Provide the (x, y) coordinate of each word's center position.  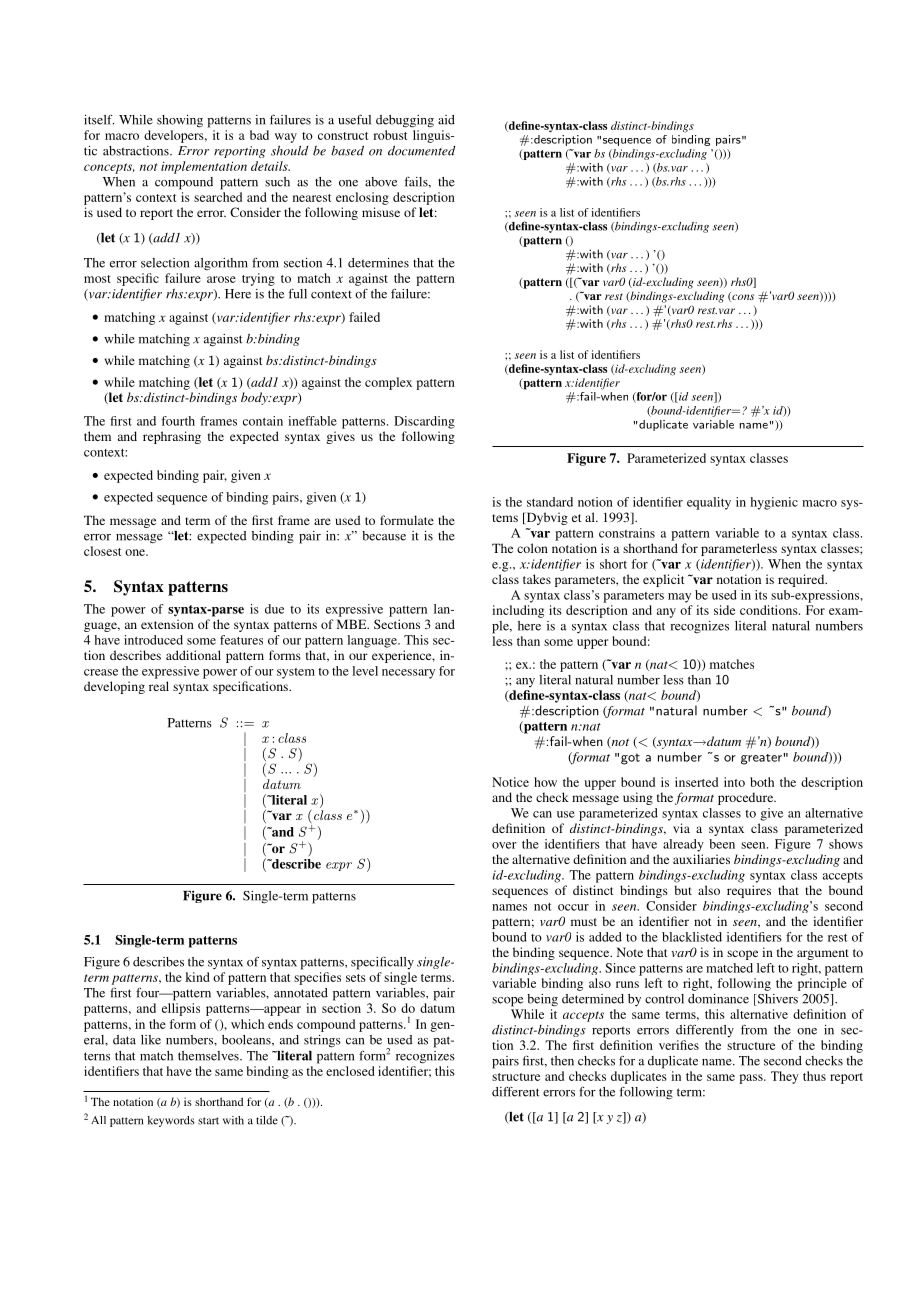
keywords (171, 1121)
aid (446, 120)
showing (180, 121)
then (562, 1061)
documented (421, 151)
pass (752, 1079)
